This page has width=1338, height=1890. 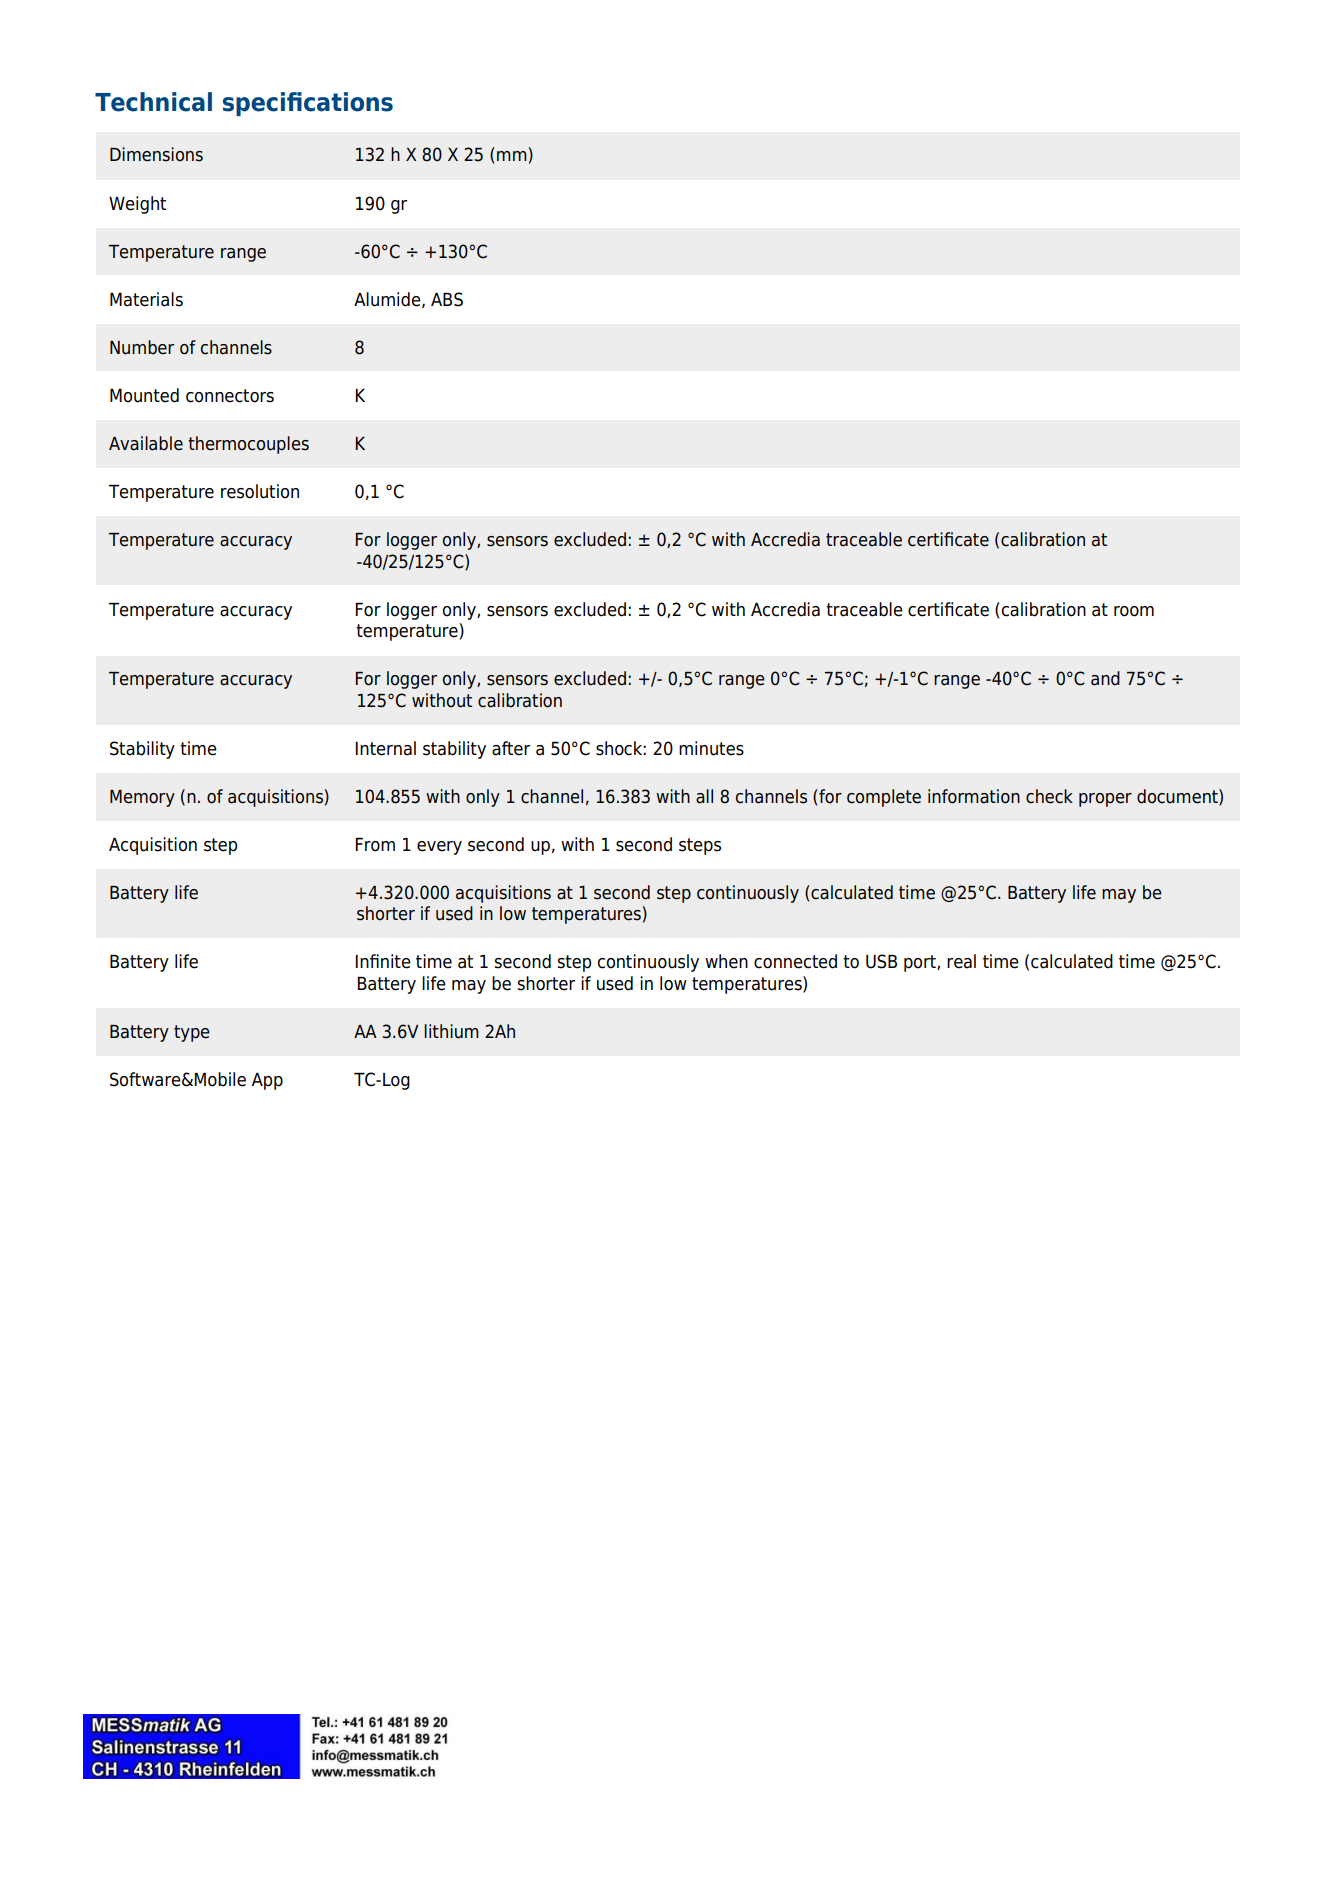 I want to click on lithium, so click(x=451, y=1031).
